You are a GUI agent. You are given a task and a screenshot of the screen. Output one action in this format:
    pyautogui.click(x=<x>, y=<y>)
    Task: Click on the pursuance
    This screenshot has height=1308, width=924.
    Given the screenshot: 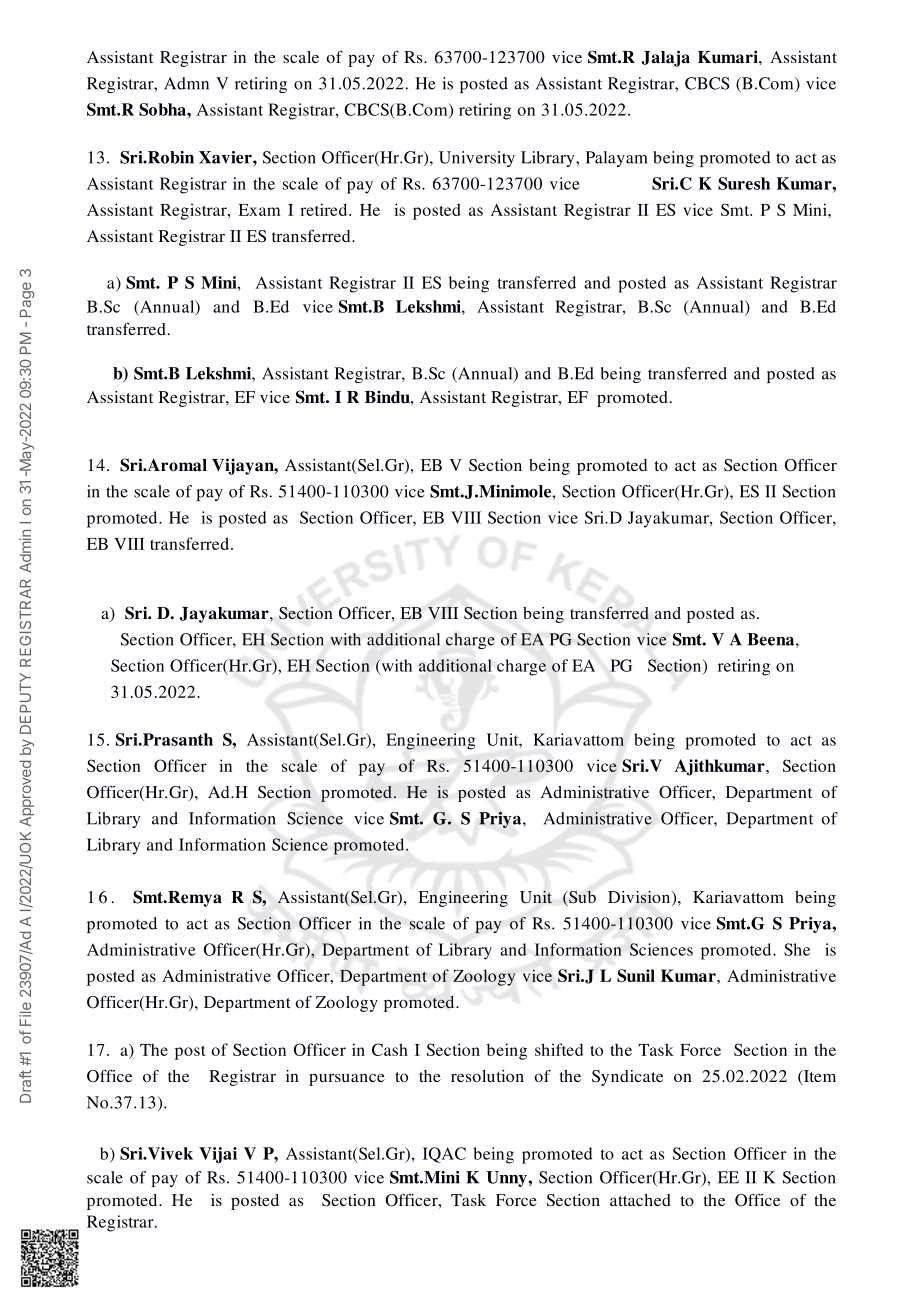 What is the action you would take?
    pyautogui.click(x=347, y=1079)
